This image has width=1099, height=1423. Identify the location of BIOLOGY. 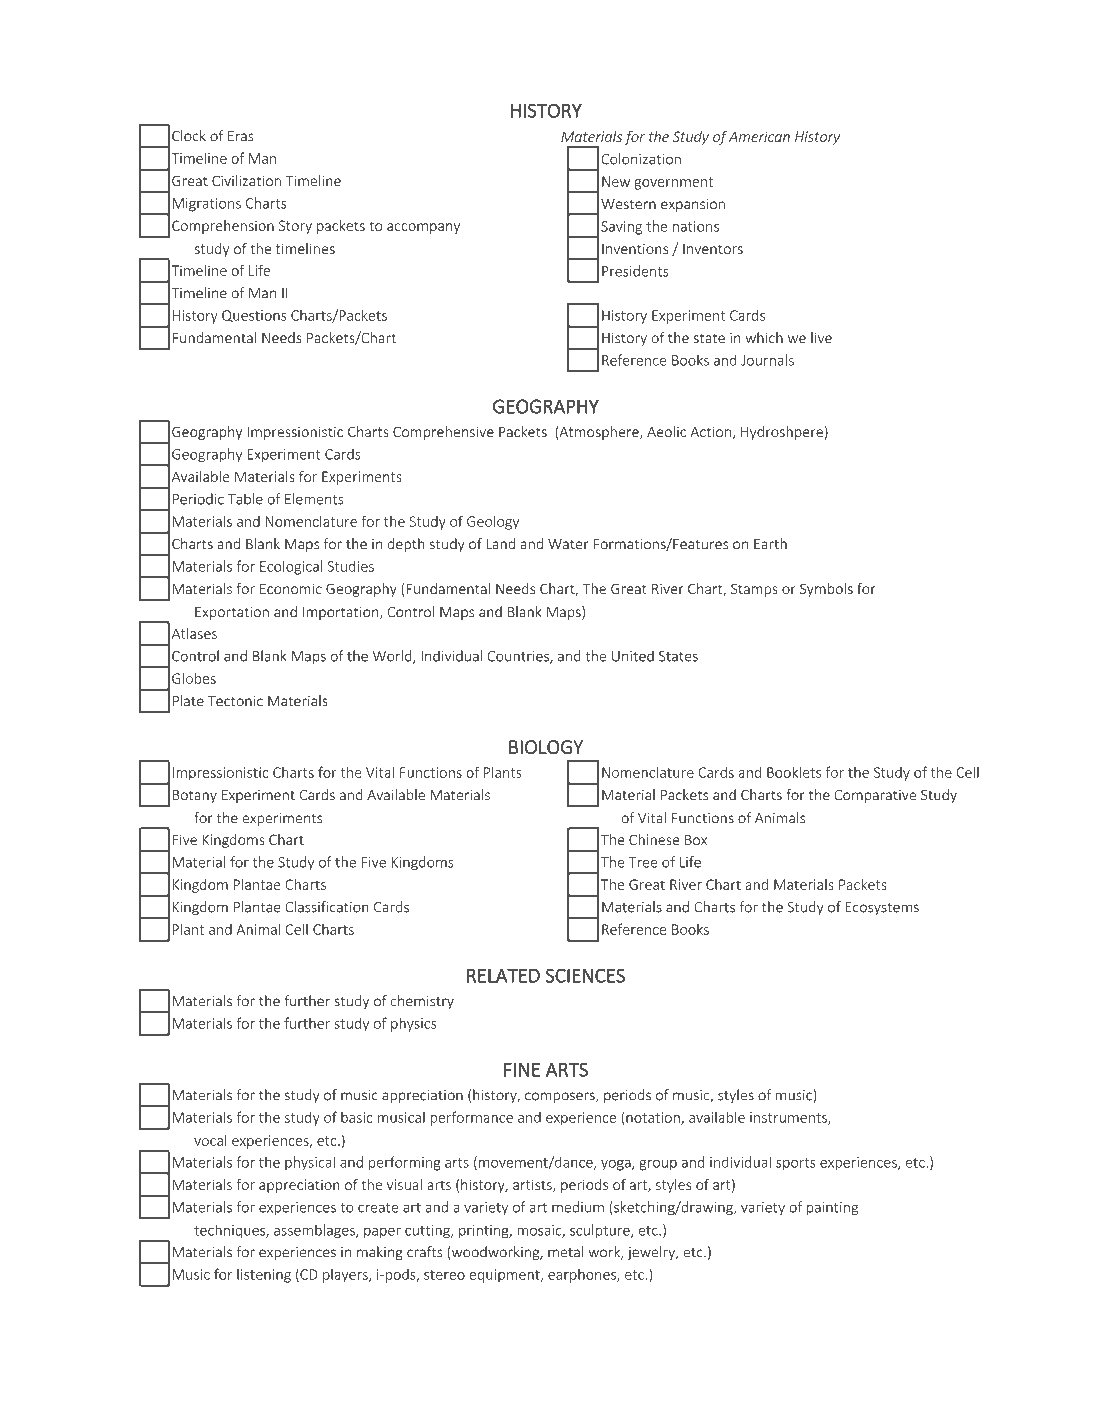
(546, 747).
